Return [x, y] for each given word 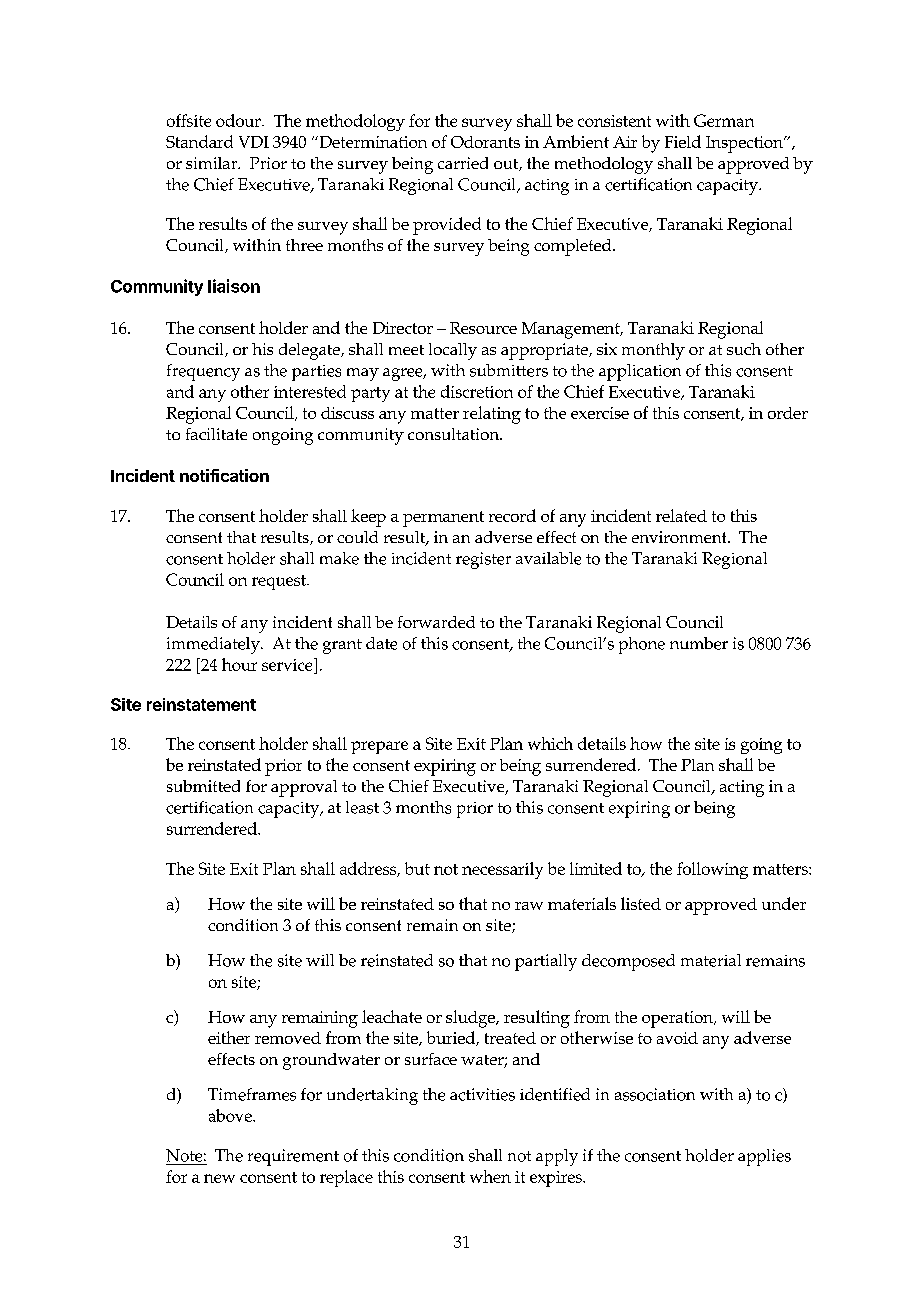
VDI [254, 142]
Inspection [745, 144]
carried [463, 163]
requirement [293, 1157]
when [490, 1176]
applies [764, 1157]
